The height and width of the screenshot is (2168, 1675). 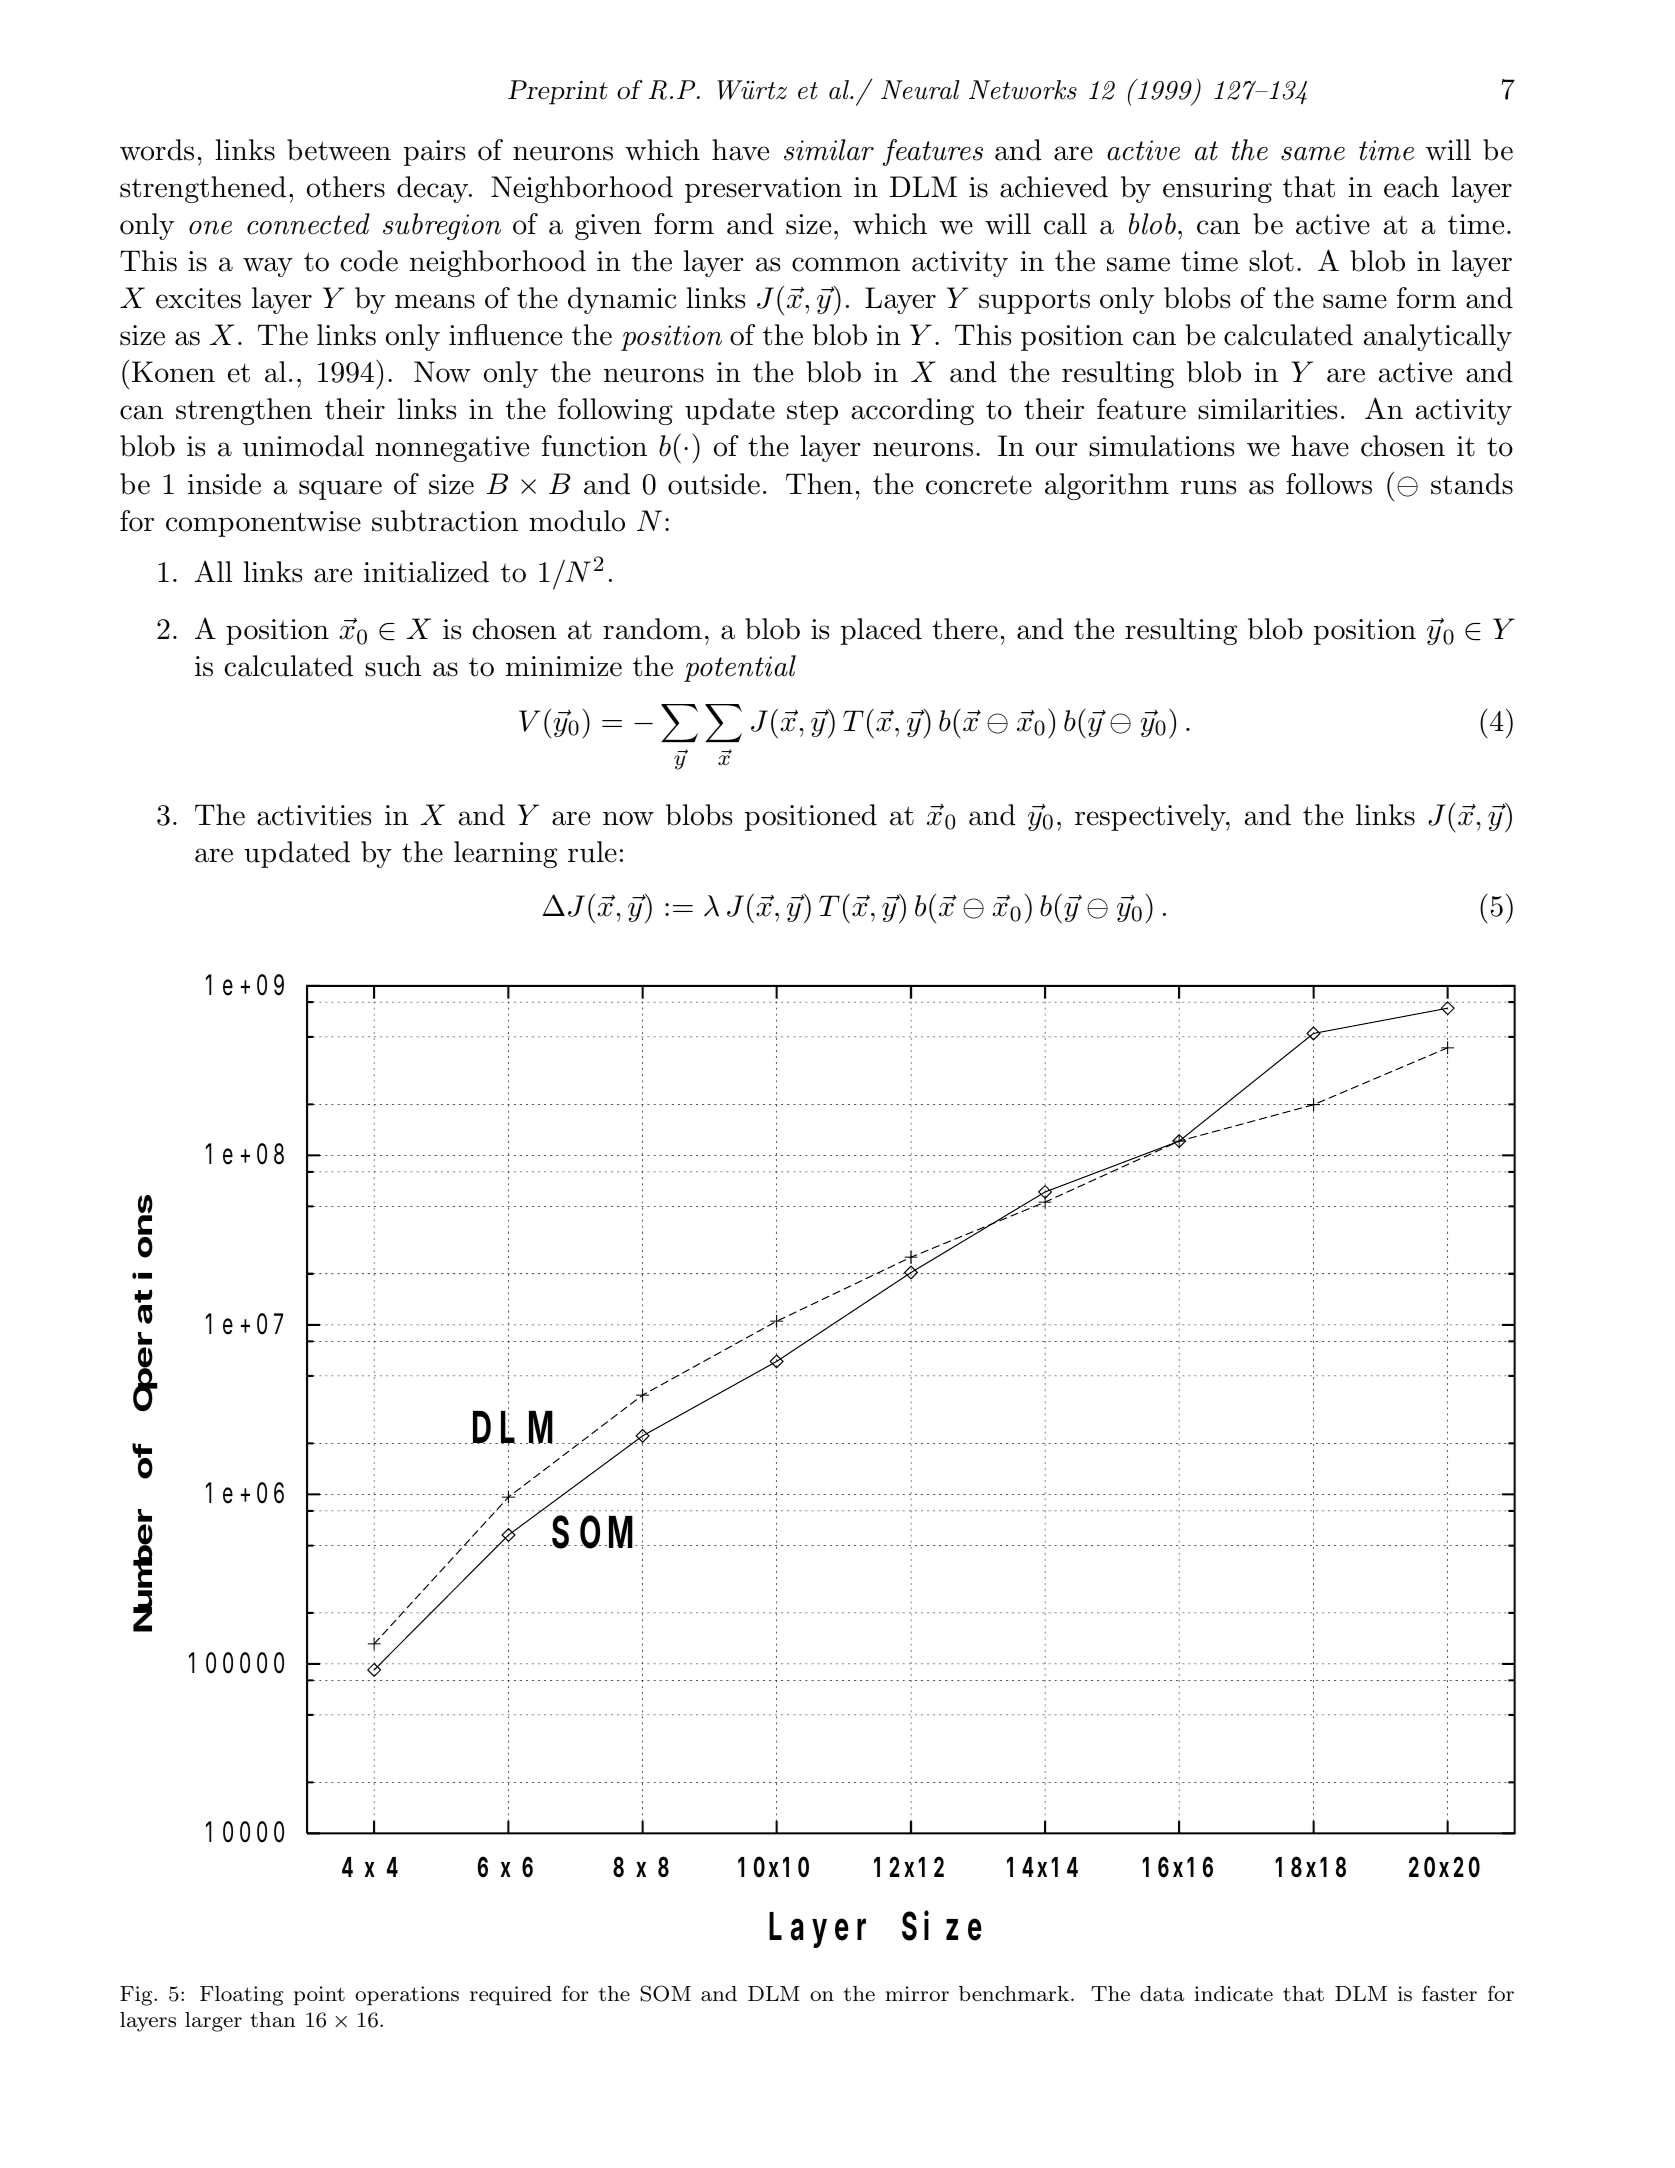 I want to click on activities, so click(x=314, y=815).
